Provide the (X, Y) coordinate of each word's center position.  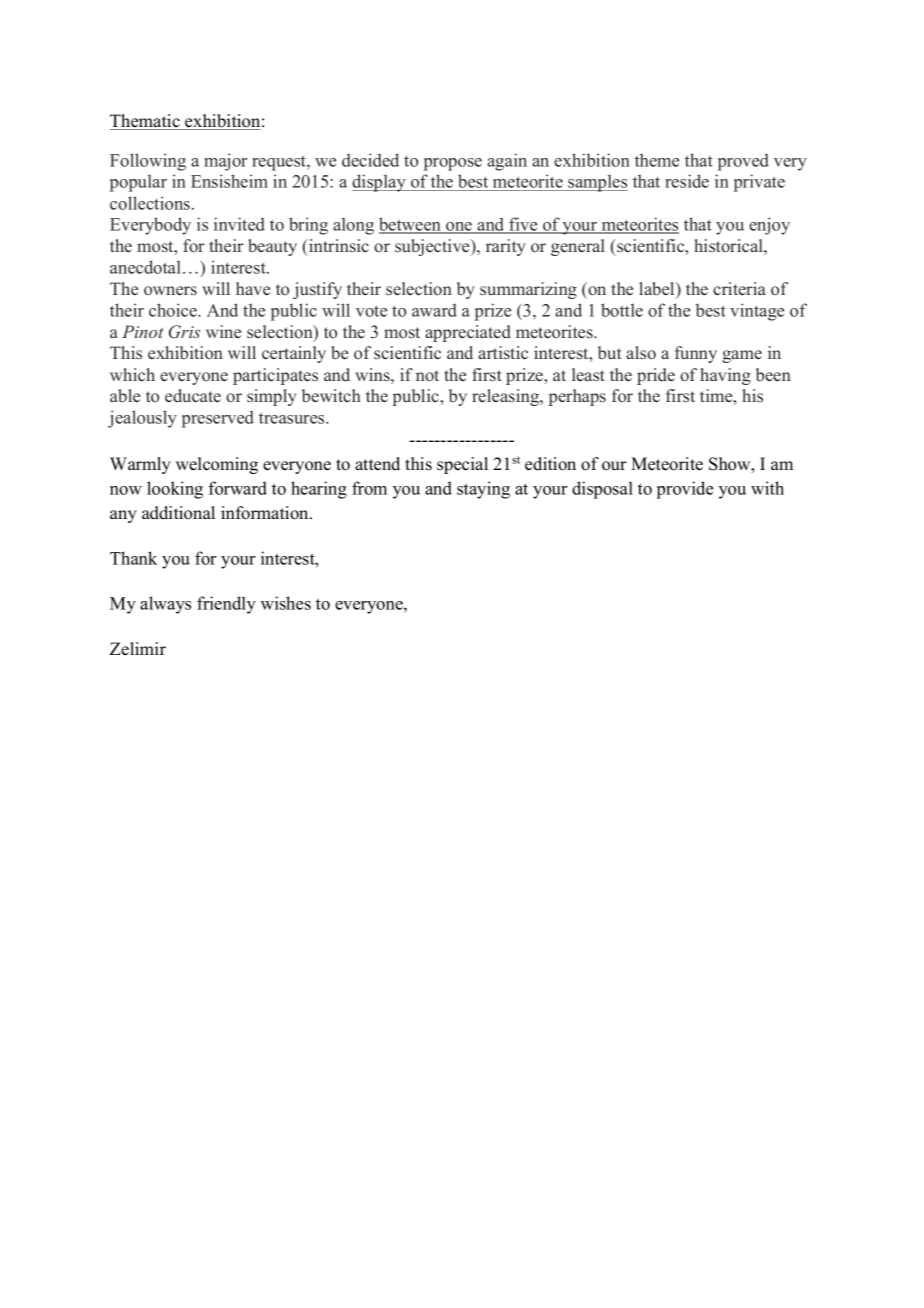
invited (239, 224)
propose (453, 164)
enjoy (769, 226)
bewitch (331, 396)
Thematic (146, 122)
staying (483, 490)
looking (175, 490)
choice (174, 310)
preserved (218, 419)
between (411, 225)
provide (685, 490)
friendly (226, 605)
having (725, 376)
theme (657, 160)
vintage (757, 312)
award (434, 310)
